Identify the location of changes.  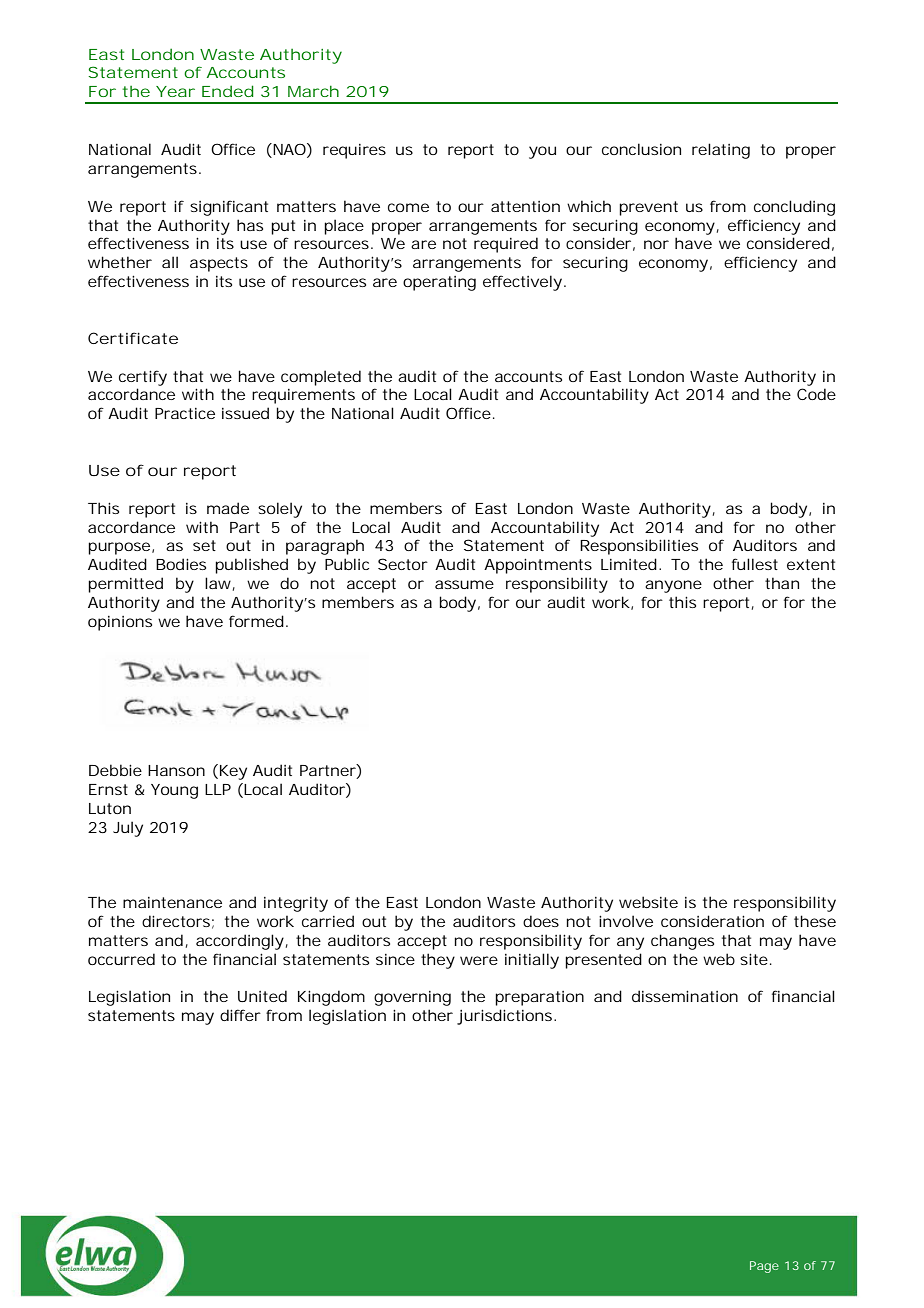
(682, 942).
